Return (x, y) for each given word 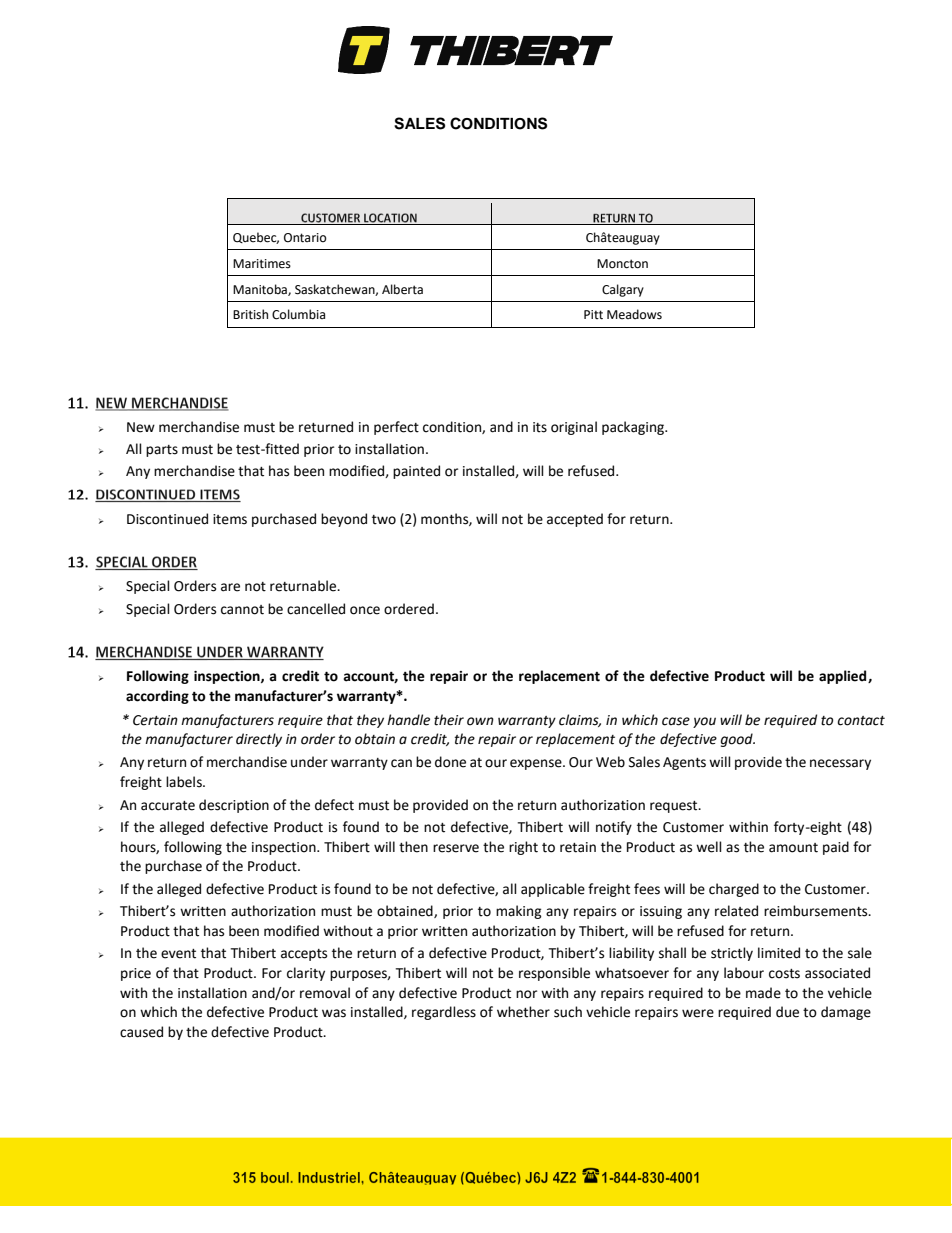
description (234, 806)
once (365, 610)
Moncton (622, 264)
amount (793, 848)
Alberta (402, 289)
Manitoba (261, 290)
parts (162, 451)
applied (844, 677)
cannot (242, 610)
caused (141, 1032)
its (540, 427)
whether (523, 1012)
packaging (634, 428)
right (523, 848)
